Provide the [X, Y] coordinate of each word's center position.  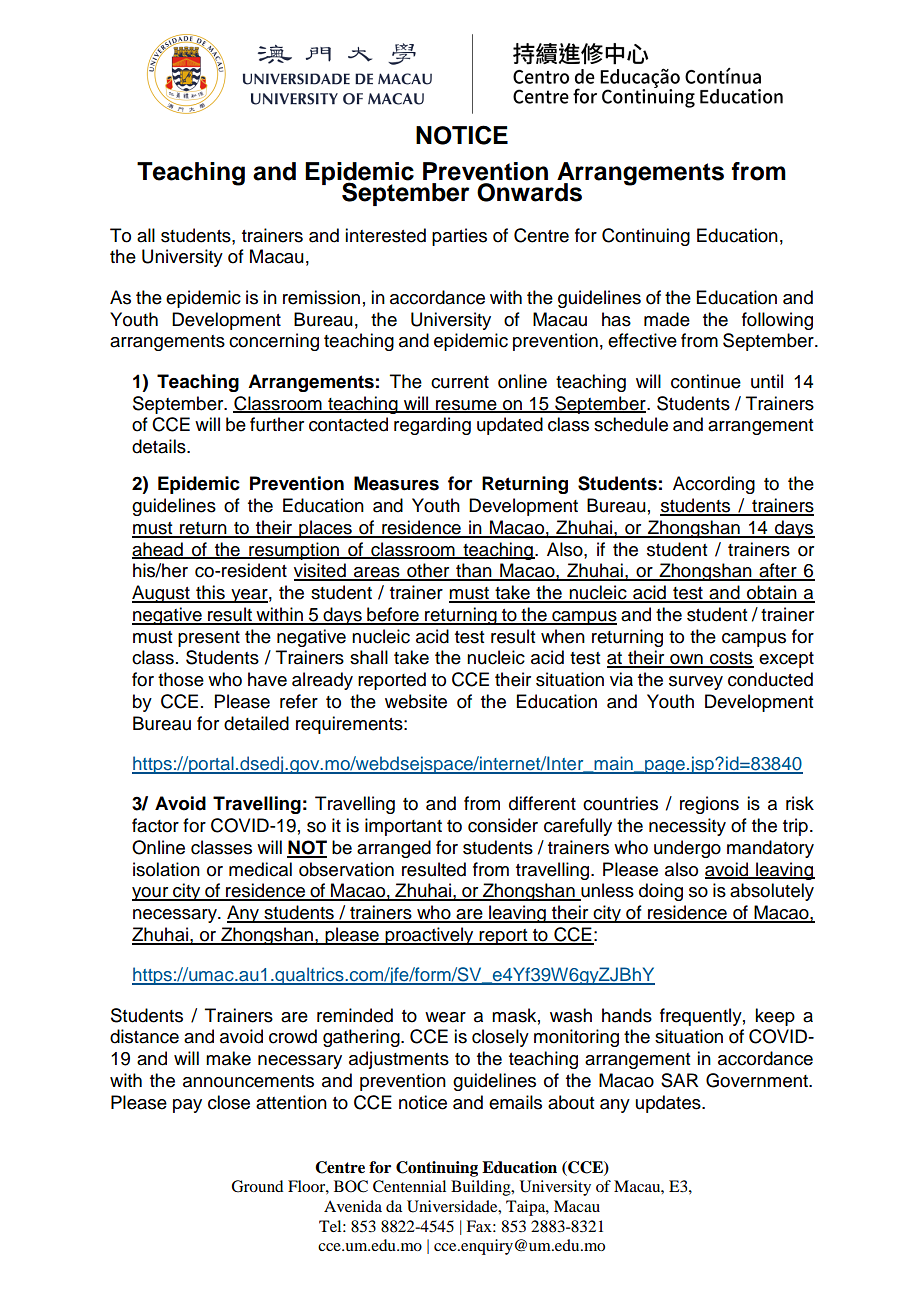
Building [482, 1188]
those [181, 679]
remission [321, 297]
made [667, 319]
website [416, 701]
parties [459, 237]
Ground [257, 1186]
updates [669, 1104]
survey [696, 683]
